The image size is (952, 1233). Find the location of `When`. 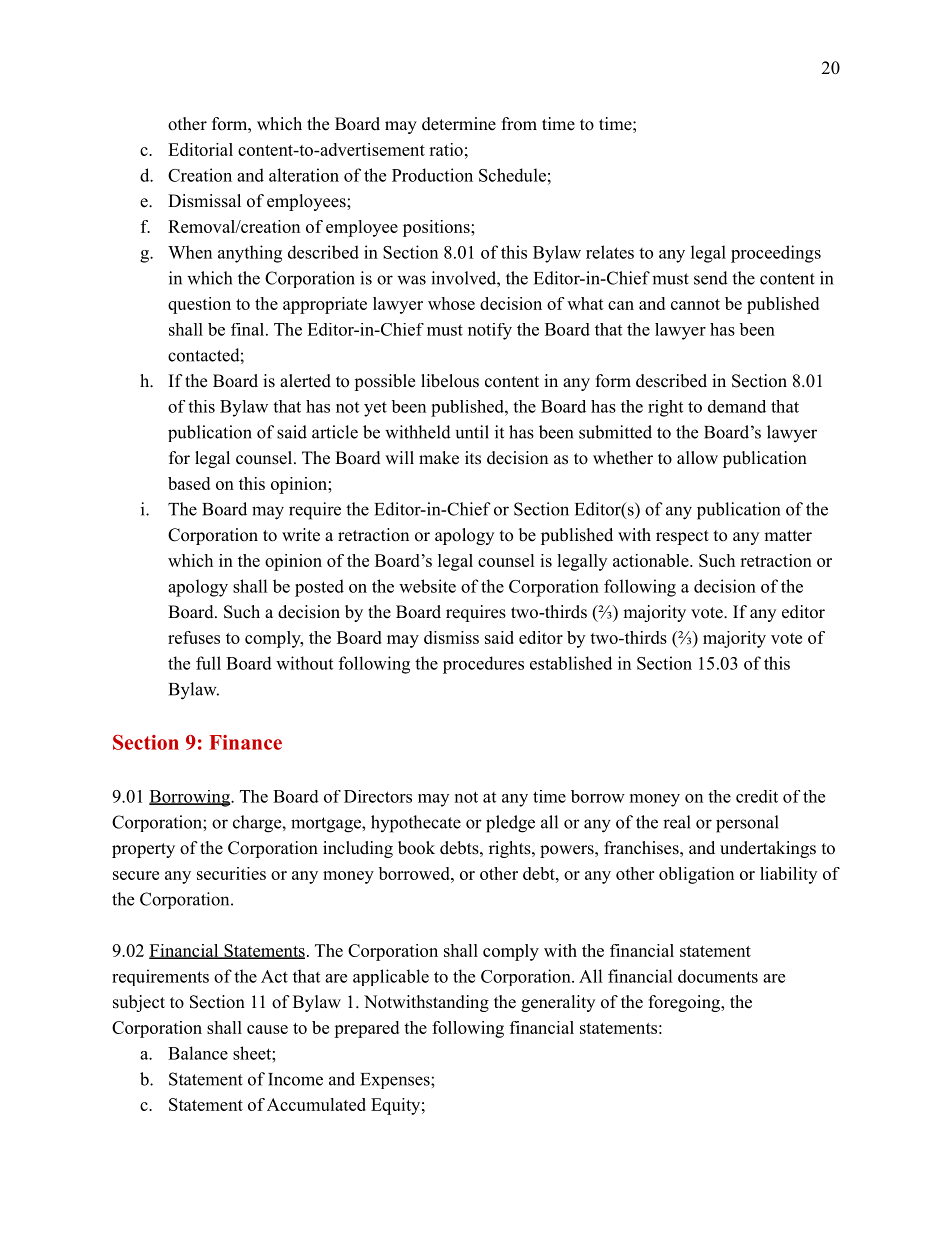

When is located at coordinates (190, 252).
